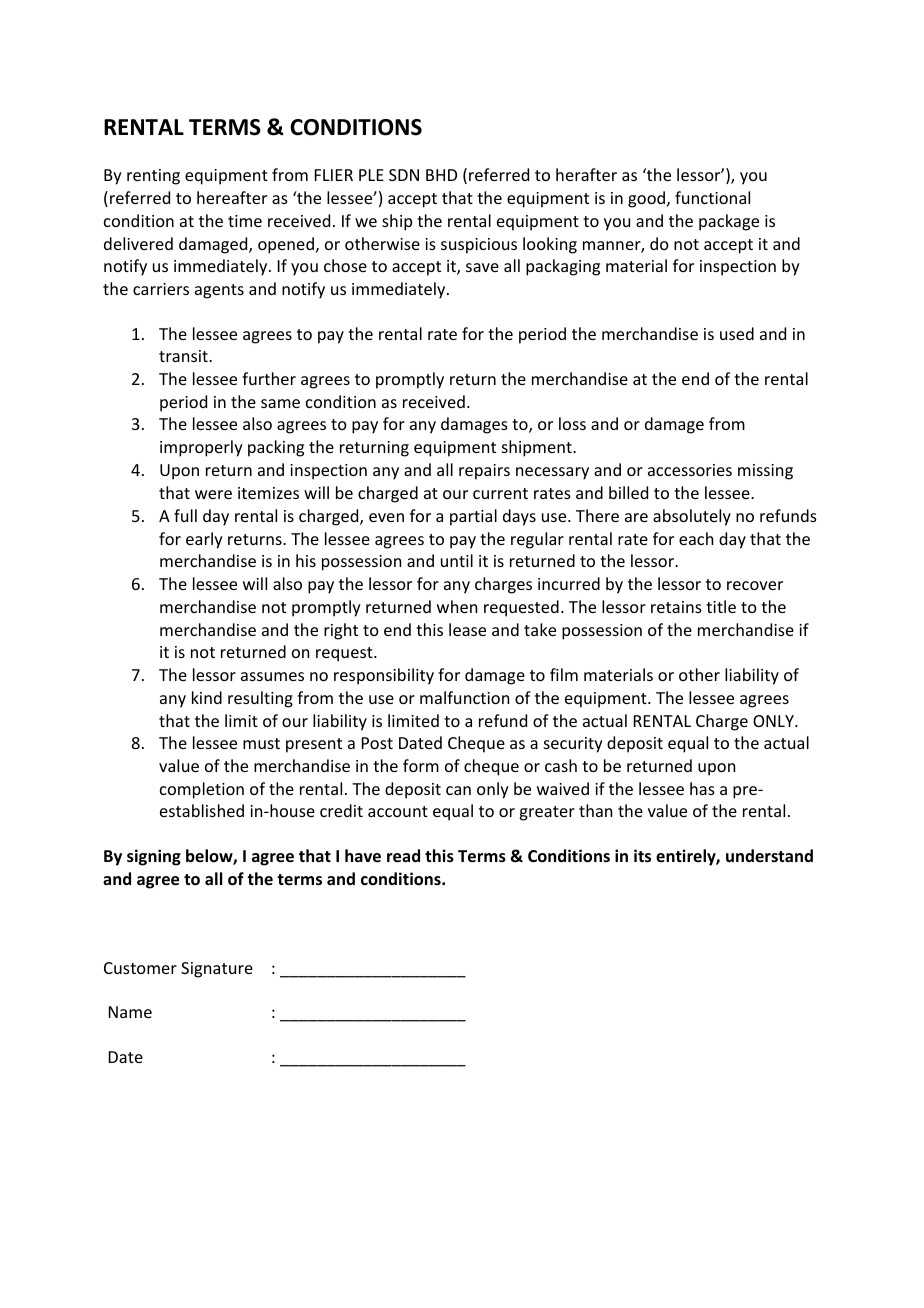  I want to click on has, so click(702, 788).
